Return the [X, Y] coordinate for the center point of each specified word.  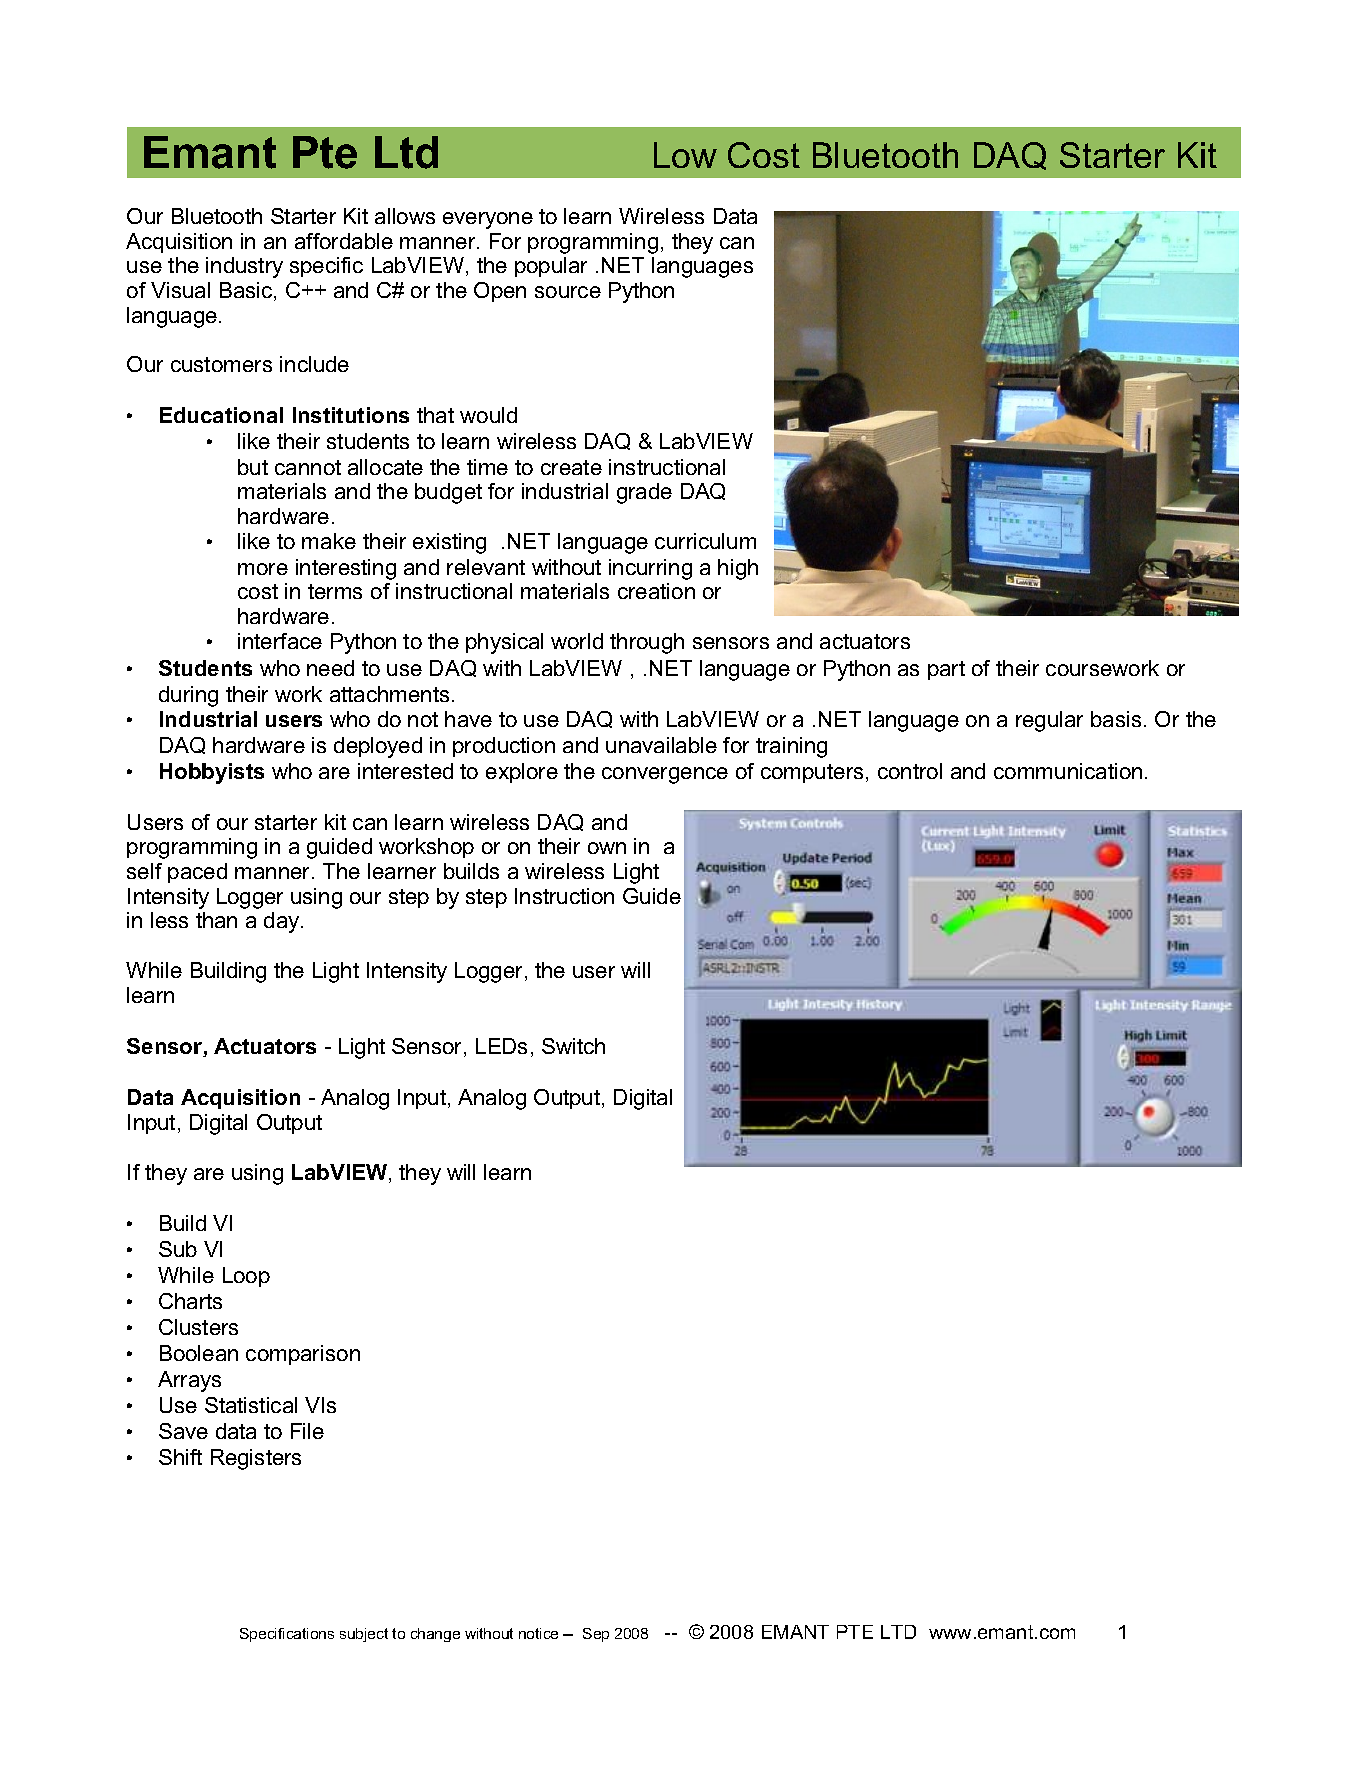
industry [244, 267]
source [568, 292]
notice [538, 1633]
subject [364, 1635]
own [607, 848]
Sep [596, 1635]
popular [551, 267]
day [283, 922]
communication [1068, 771]
